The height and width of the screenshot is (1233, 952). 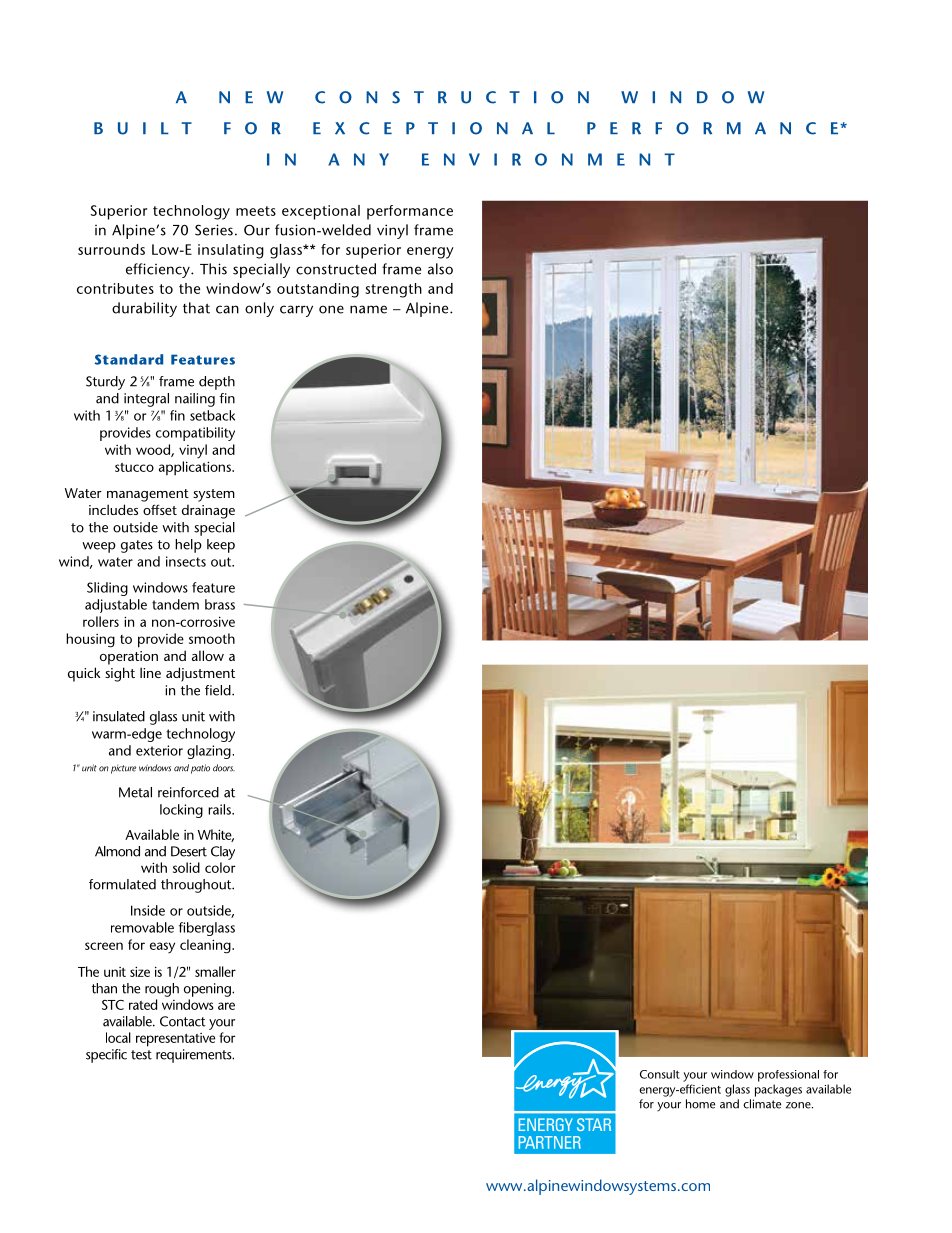 What do you see at coordinates (214, 230) in the screenshot?
I see `Series` at bounding box center [214, 230].
